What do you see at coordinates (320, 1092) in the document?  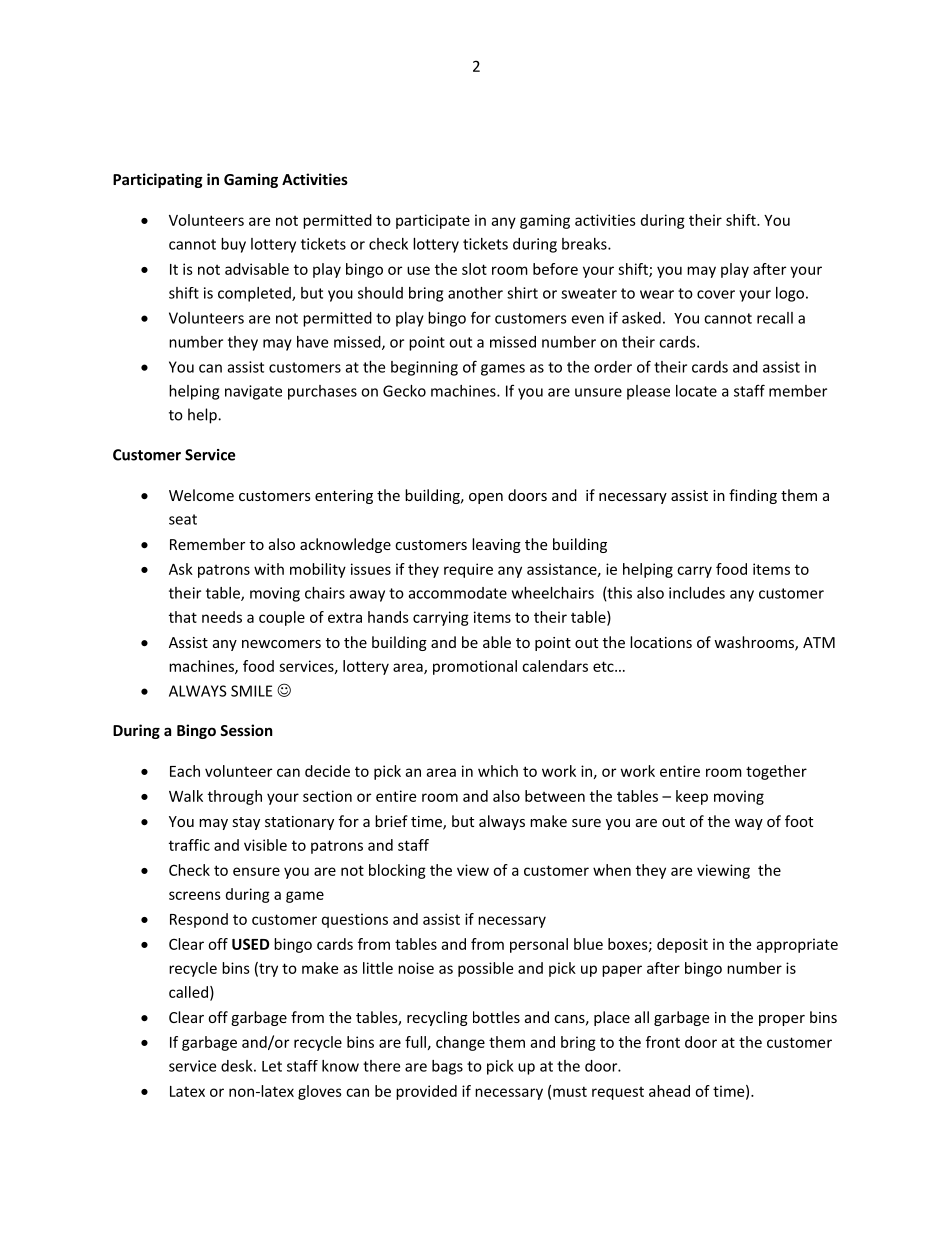 I see `gloves` at bounding box center [320, 1092].
